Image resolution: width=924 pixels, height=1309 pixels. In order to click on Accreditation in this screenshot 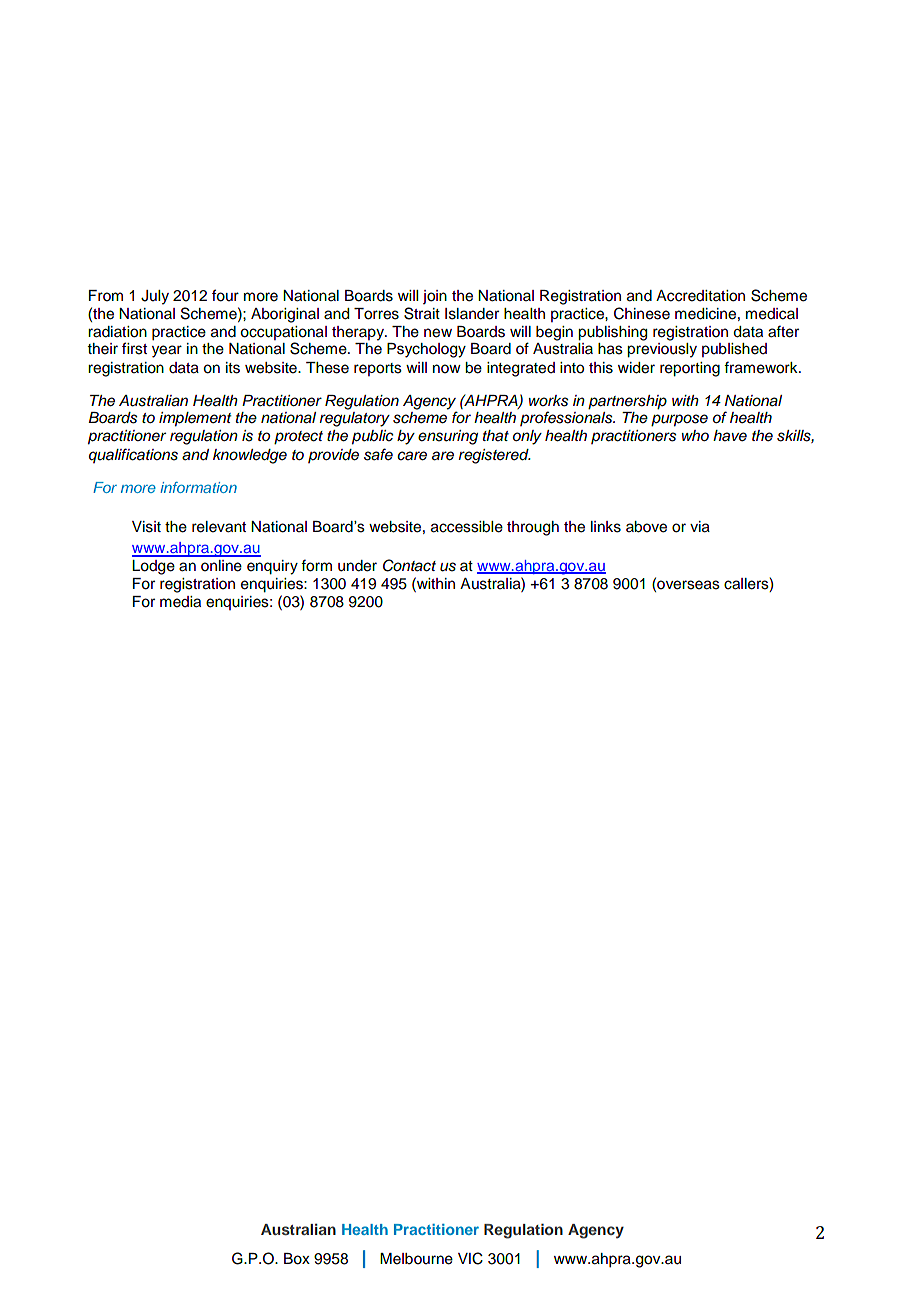, I will do `click(700, 296)`.
